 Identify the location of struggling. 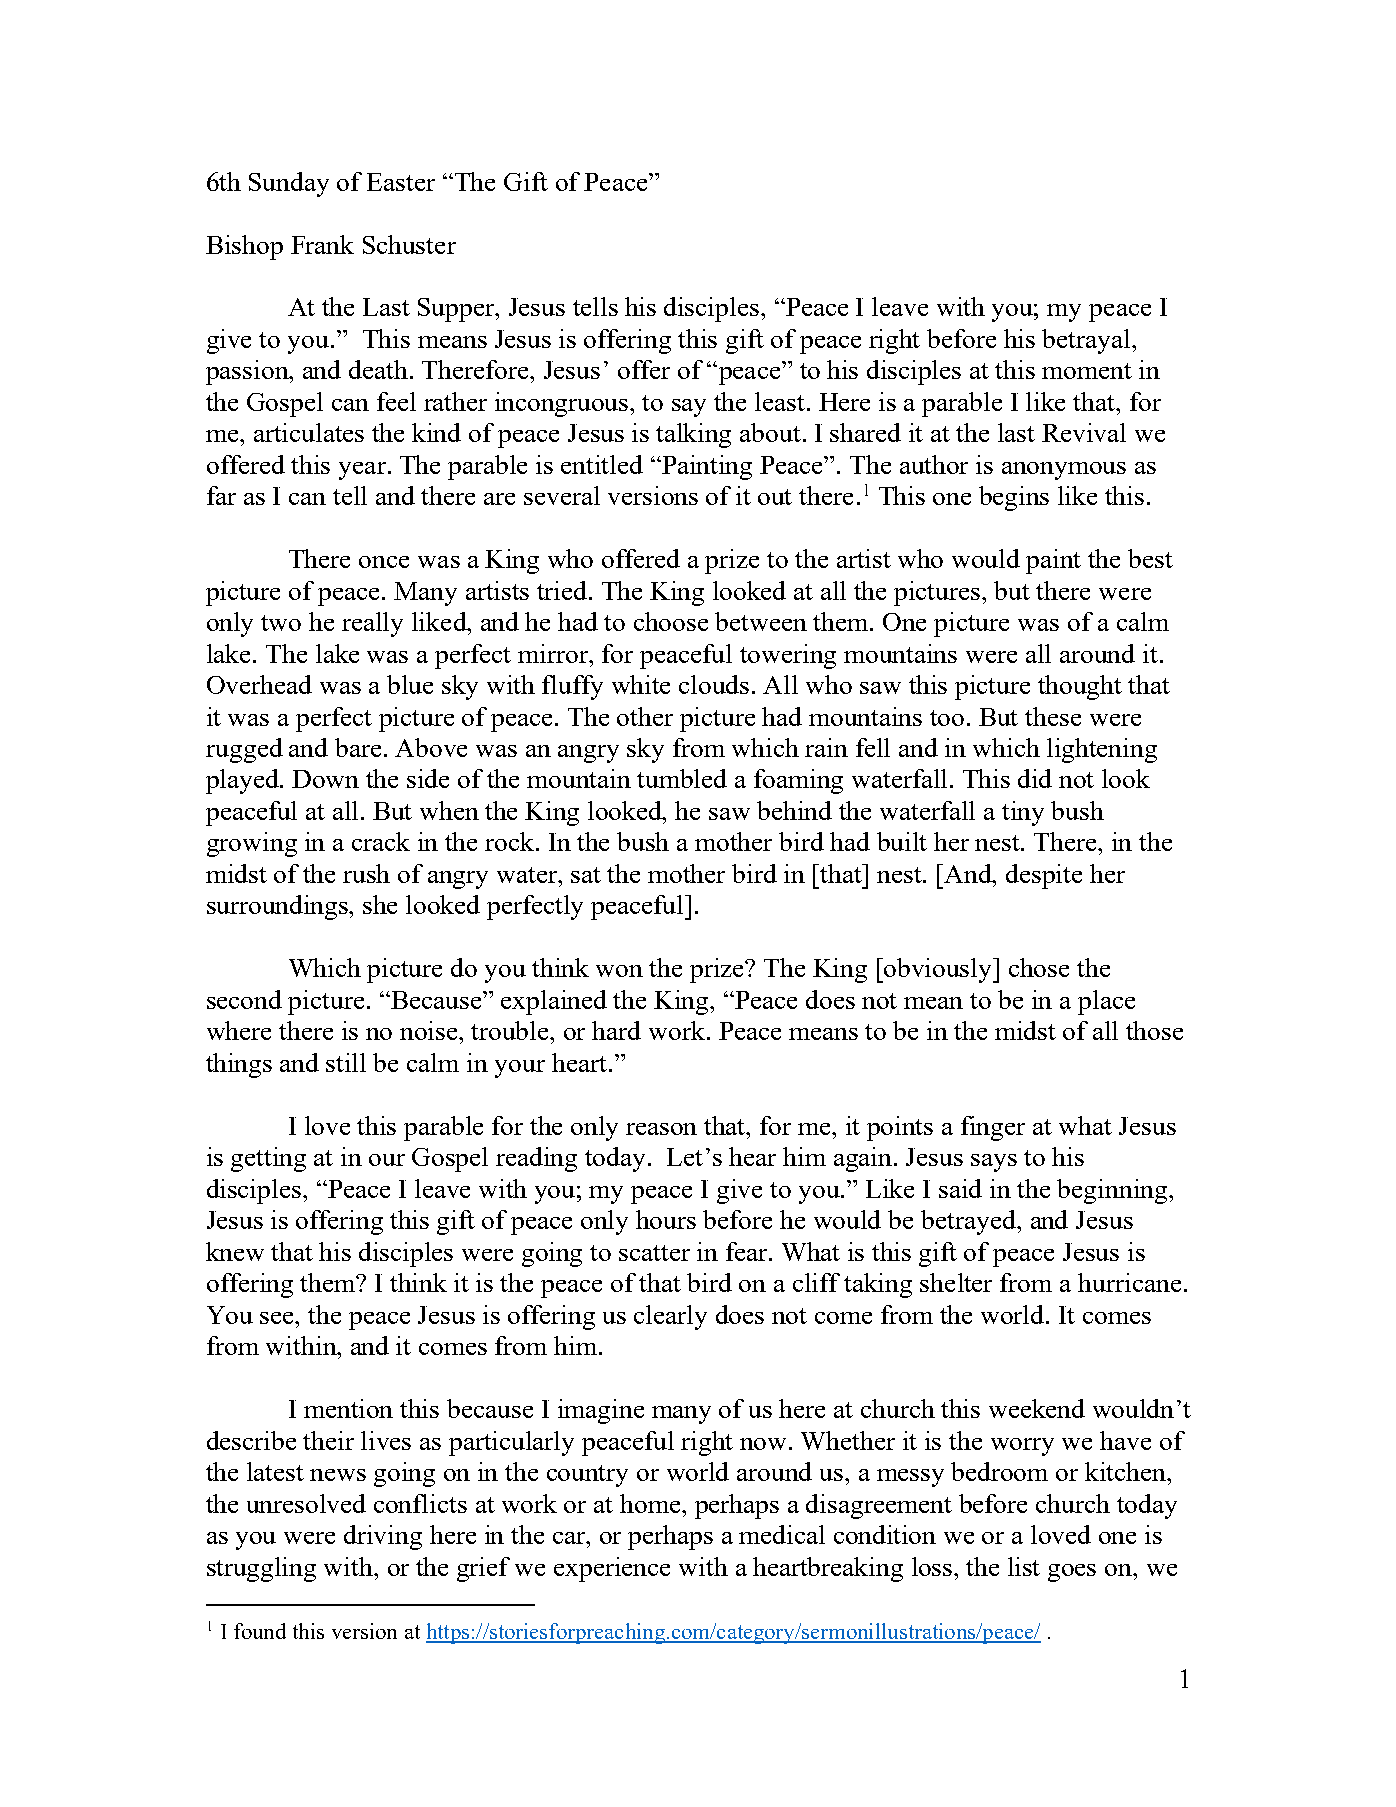
(261, 1569).
